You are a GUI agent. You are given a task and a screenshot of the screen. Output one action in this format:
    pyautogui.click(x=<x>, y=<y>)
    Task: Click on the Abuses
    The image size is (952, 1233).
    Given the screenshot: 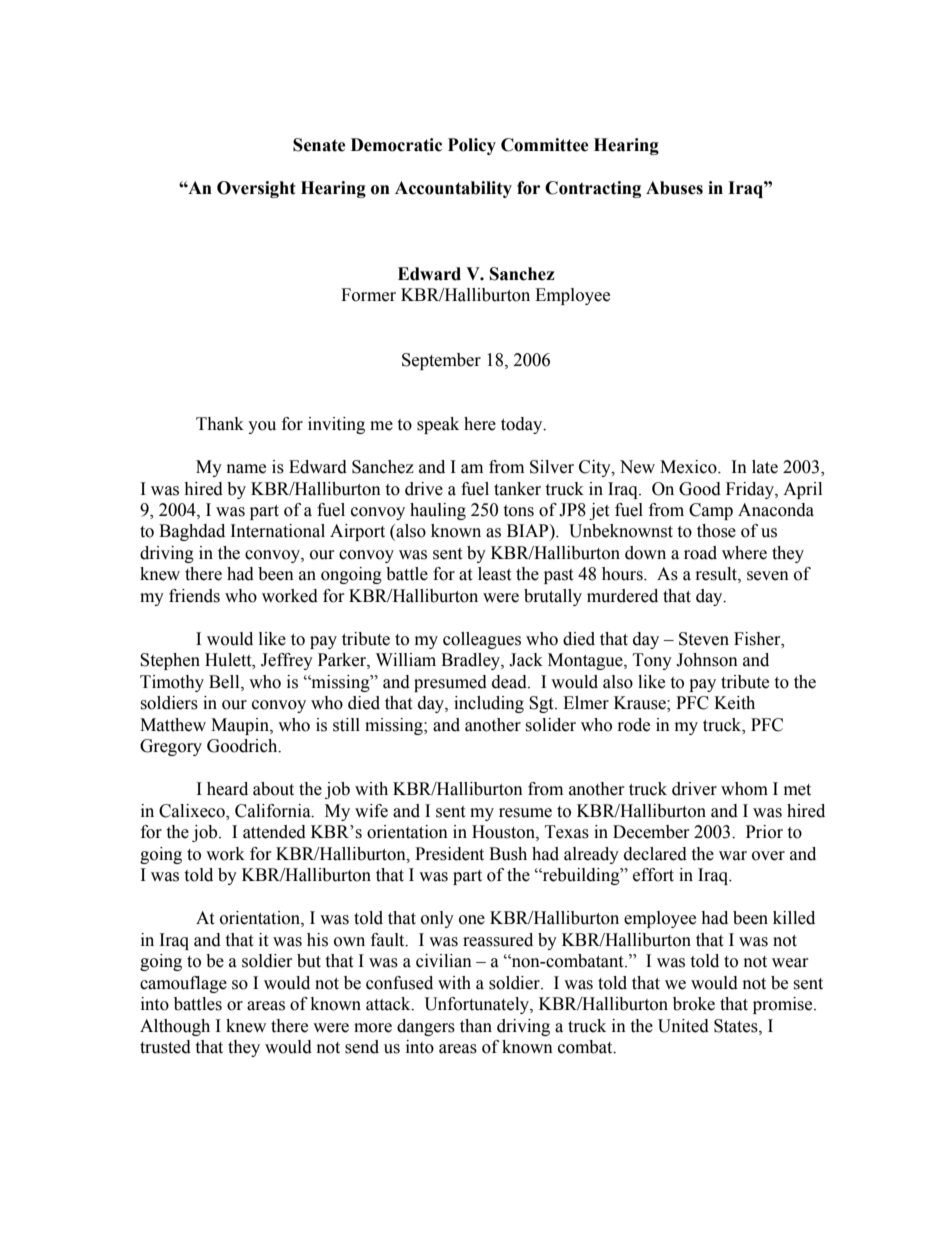 What is the action you would take?
    pyautogui.click(x=674, y=188)
